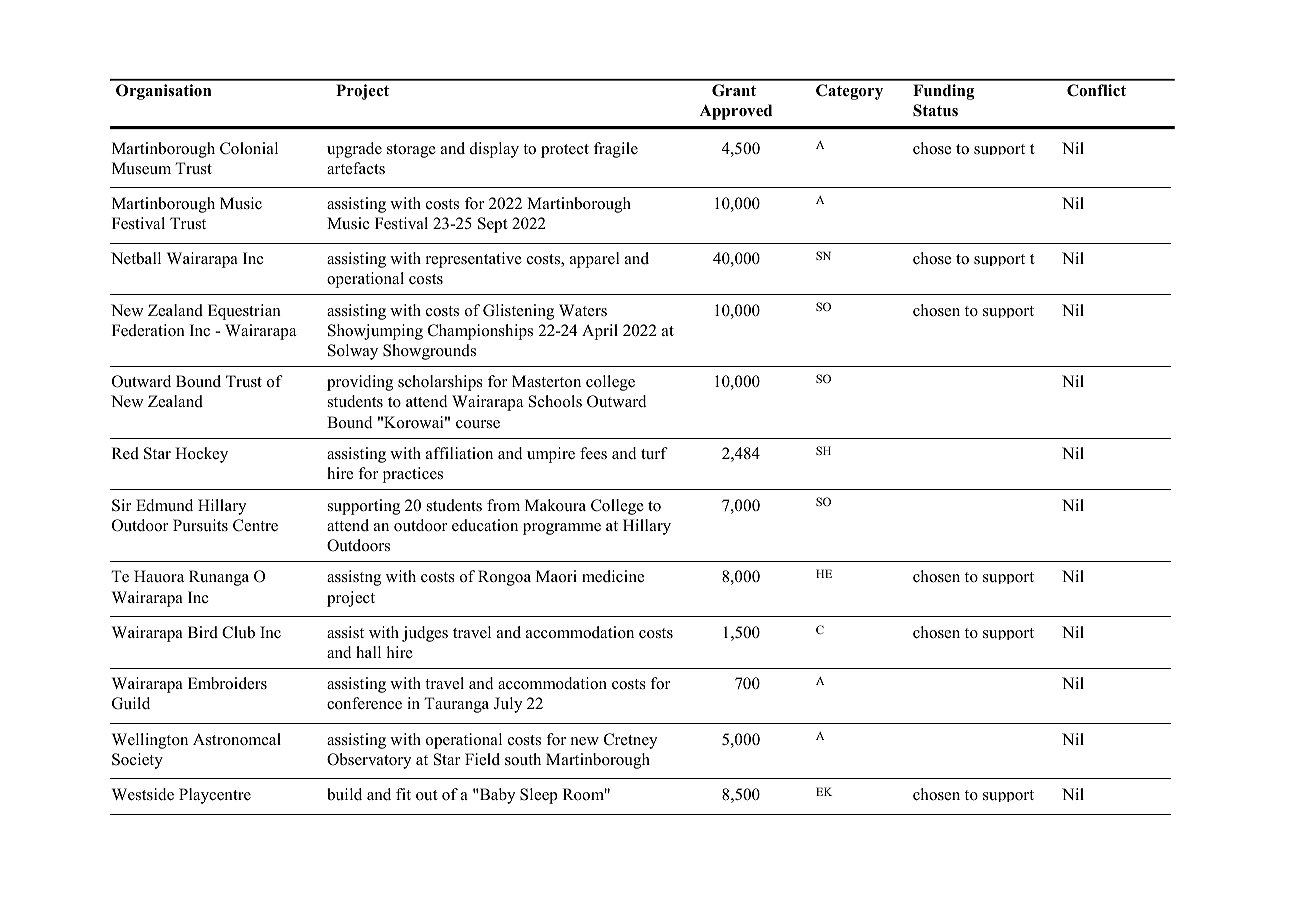 The width and height of the document is (1308, 924). What do you see at coordinates (616, 150) in the document?
I see `fragile` at bounding box center [616, 150].
